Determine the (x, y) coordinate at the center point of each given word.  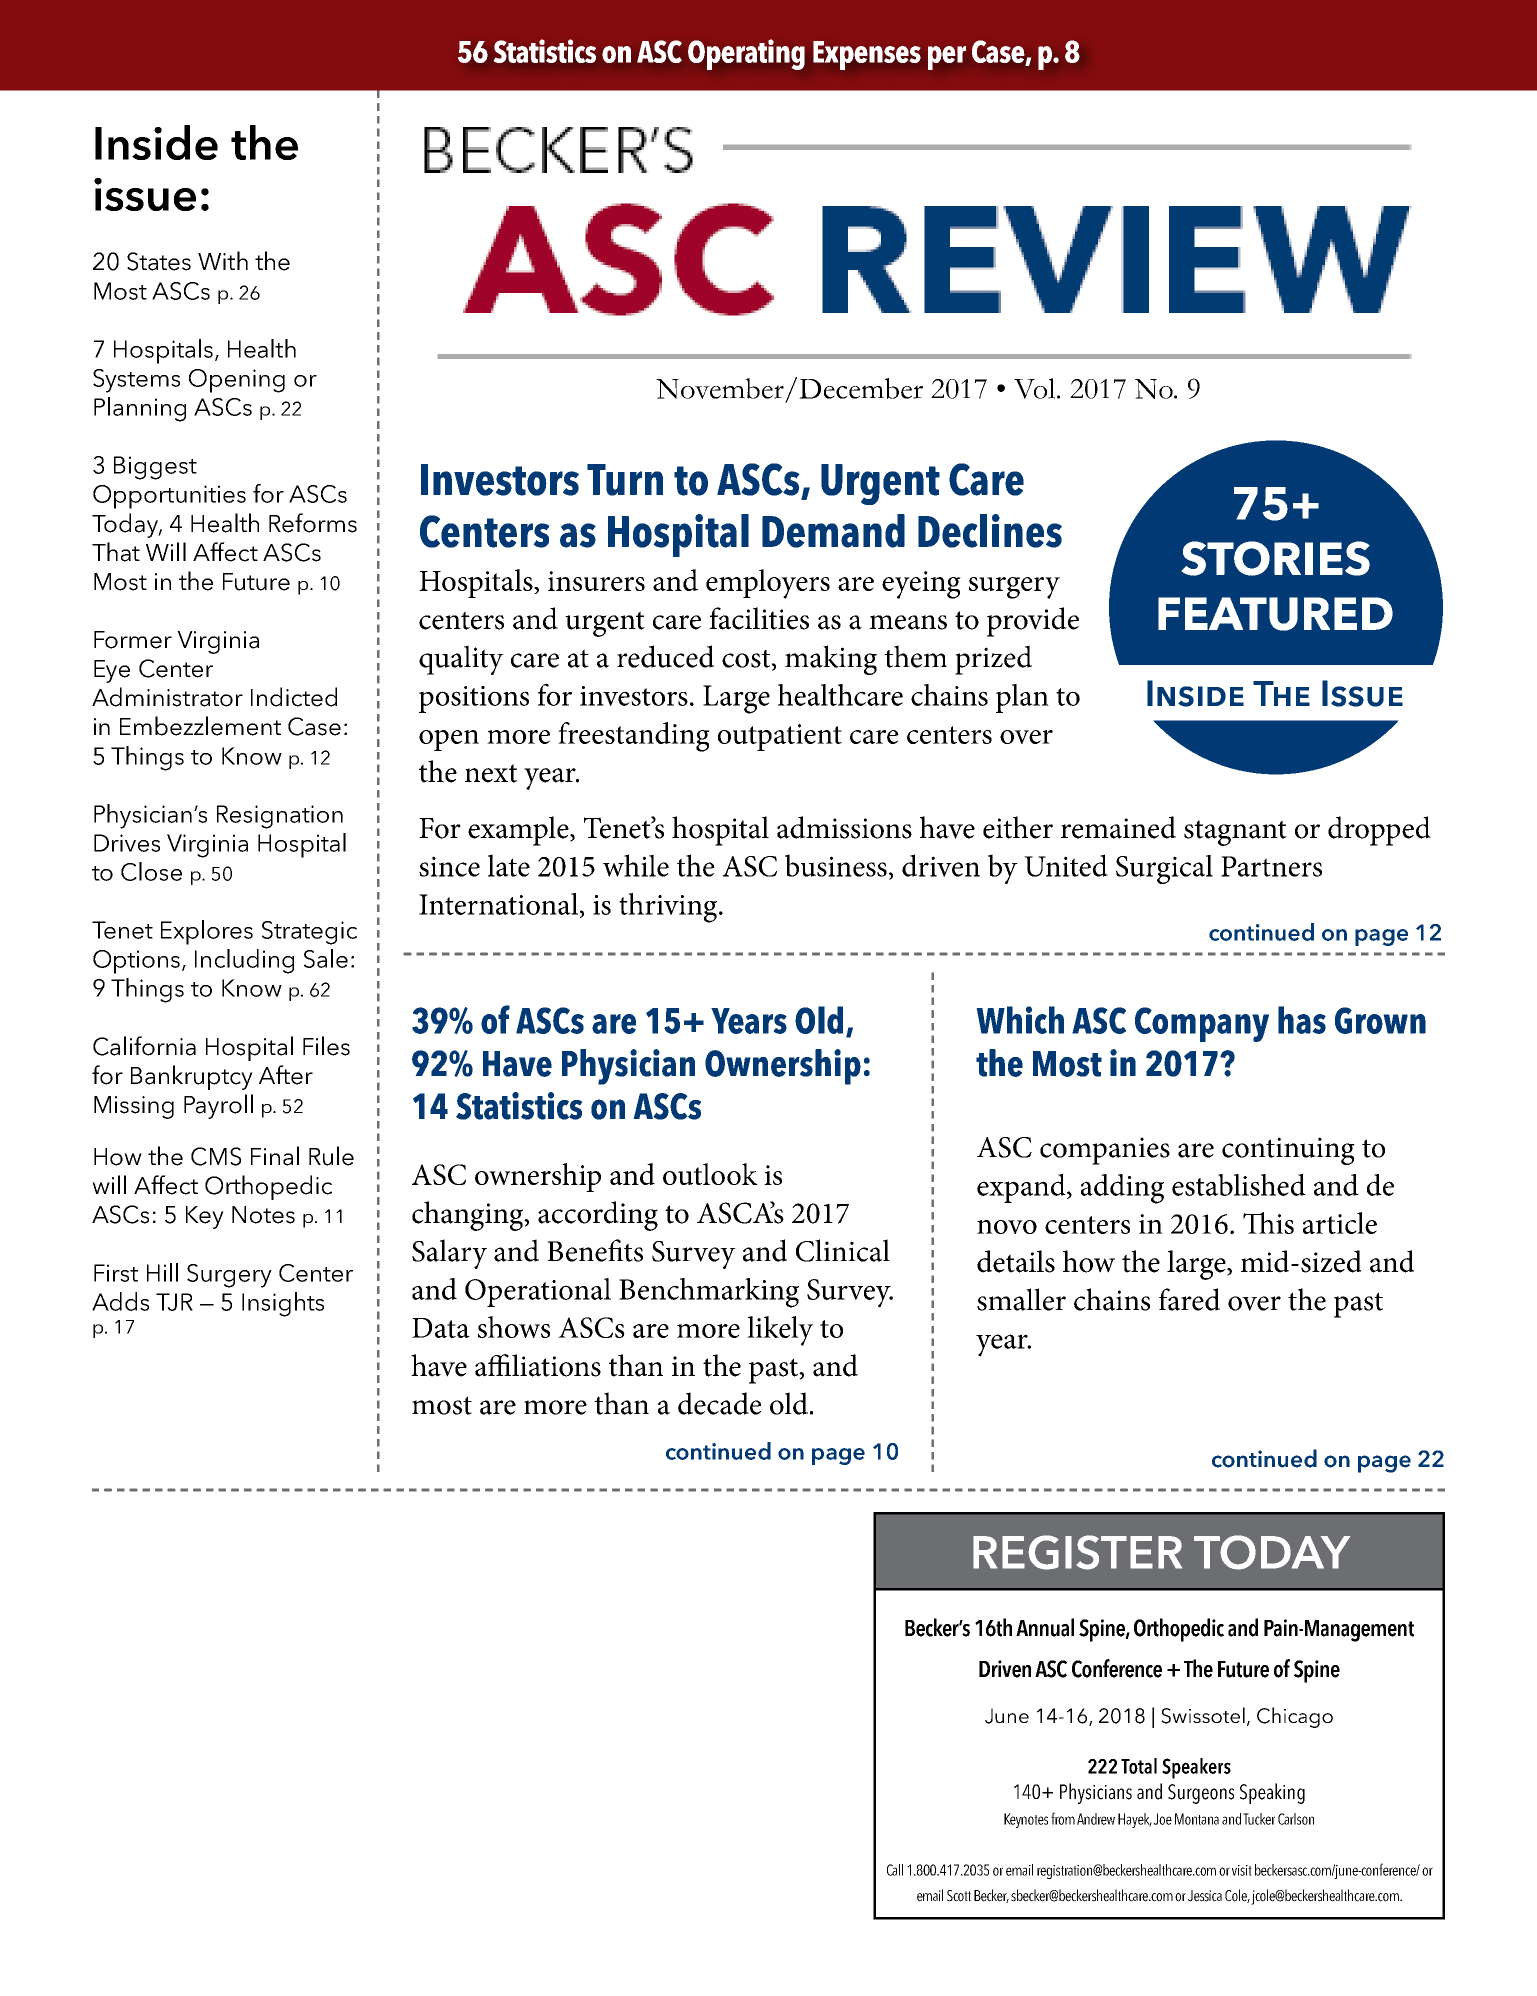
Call (895, 1870)
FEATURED (1275, 614)
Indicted (294, 697)
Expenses (867, 55)
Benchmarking (709, 1293)
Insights (283, 1304)
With (223, 260)
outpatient (780, 737)
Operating (746, 54)
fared (1189, 1299)
